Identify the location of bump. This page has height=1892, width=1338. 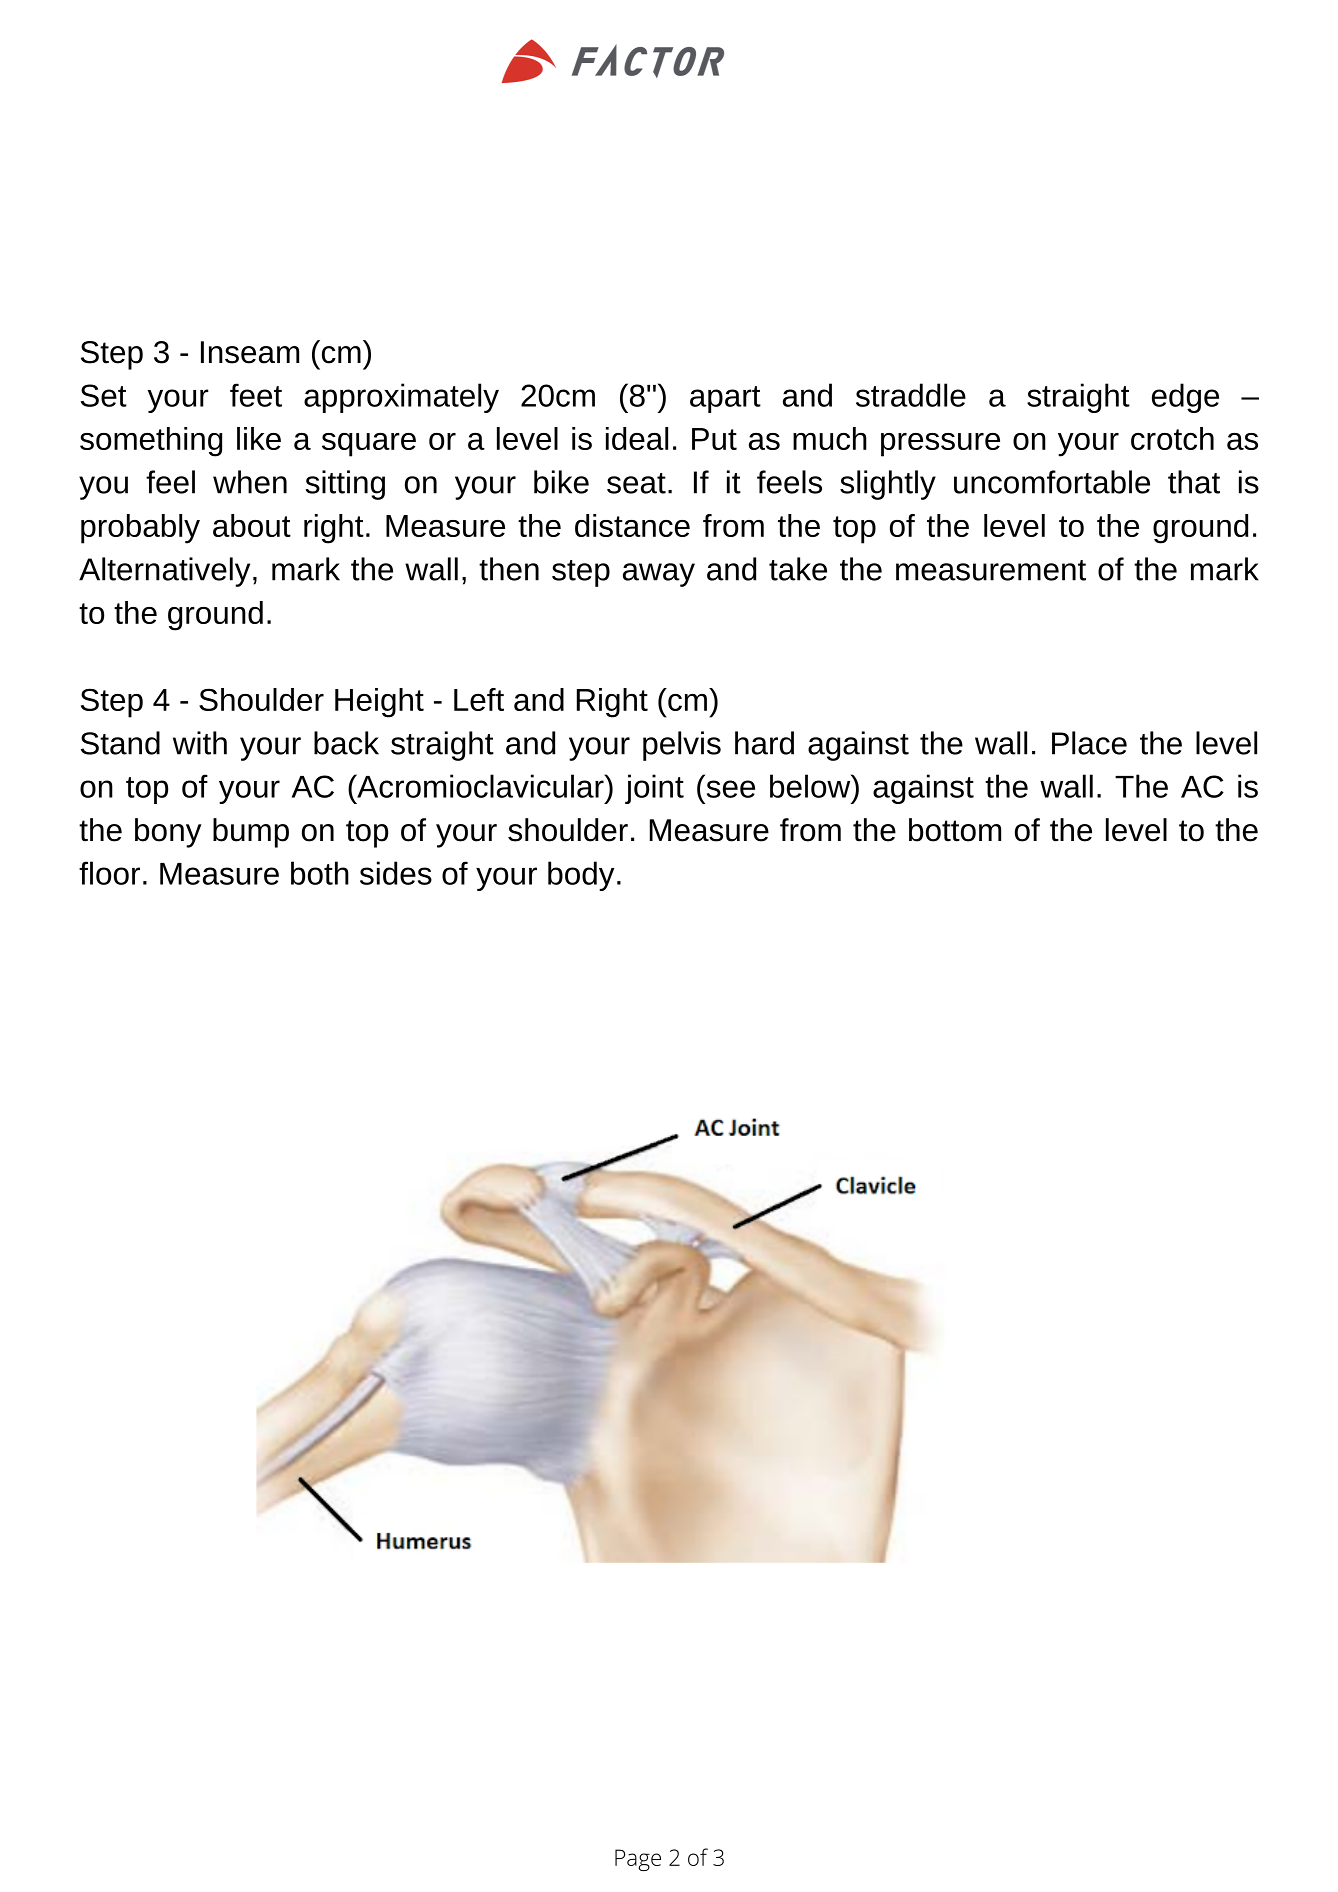
(251, 833).
